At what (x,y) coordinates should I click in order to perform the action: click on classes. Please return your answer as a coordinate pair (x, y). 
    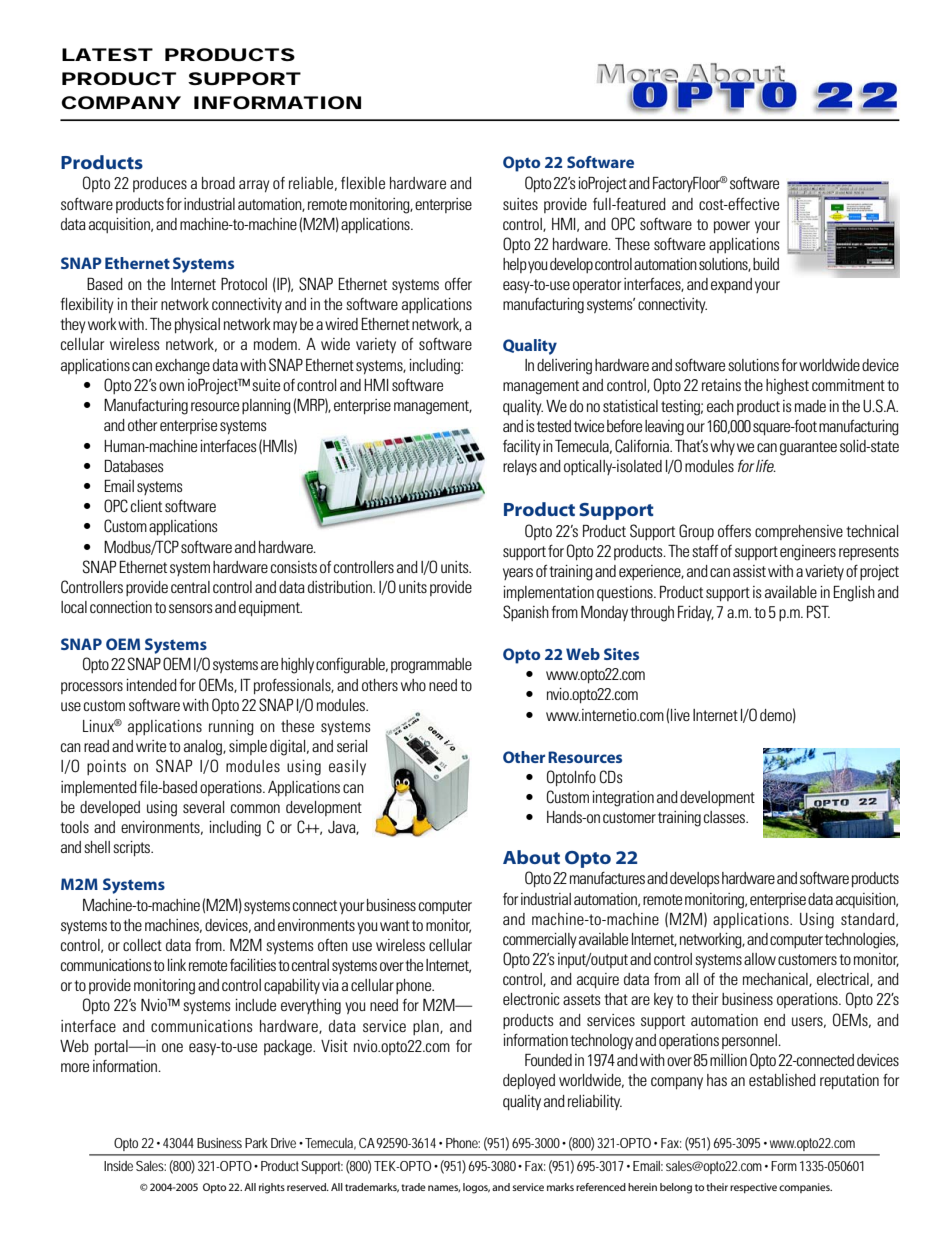
    Looking at the image, I should click on (726, 817).
